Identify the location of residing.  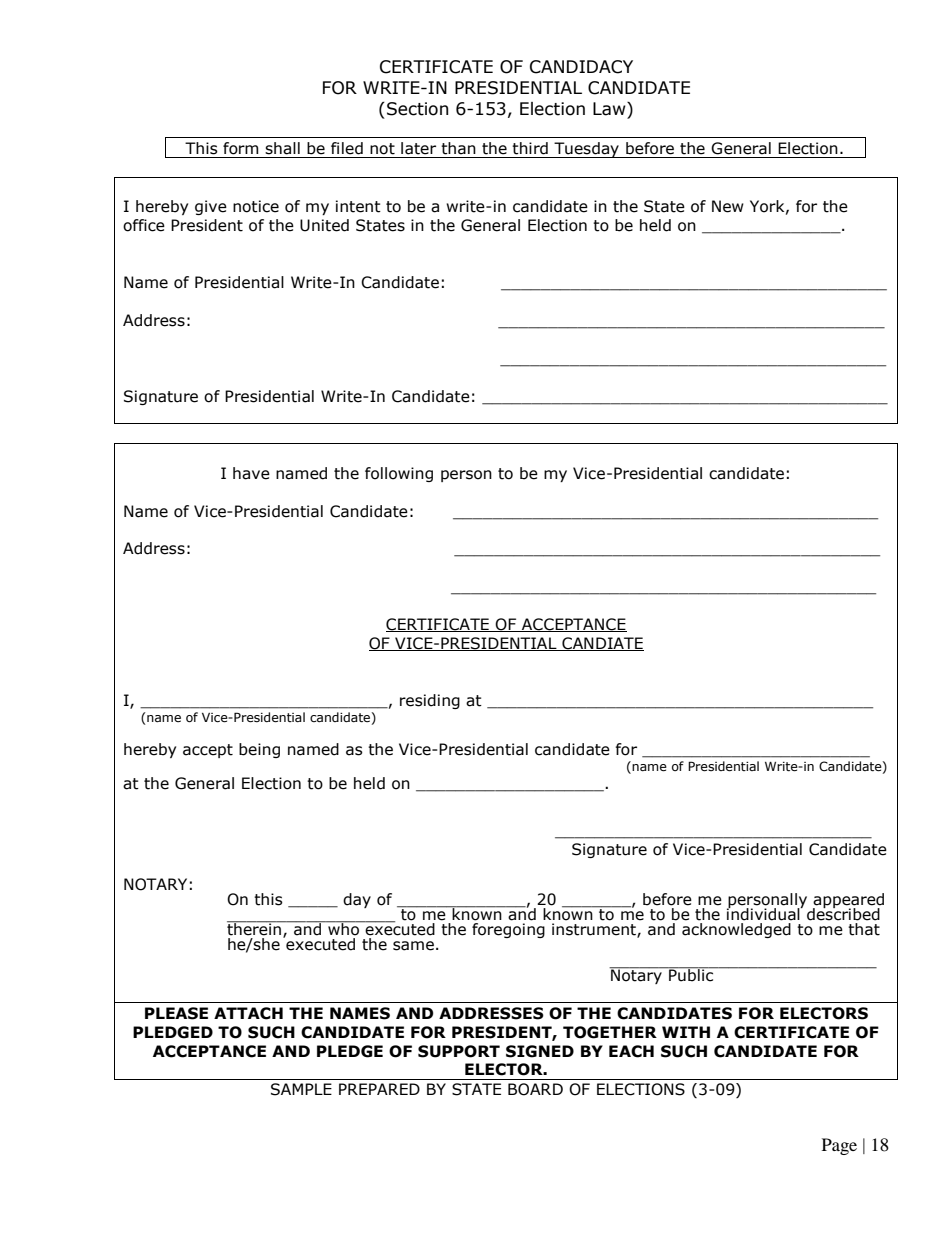
(430, 701).
